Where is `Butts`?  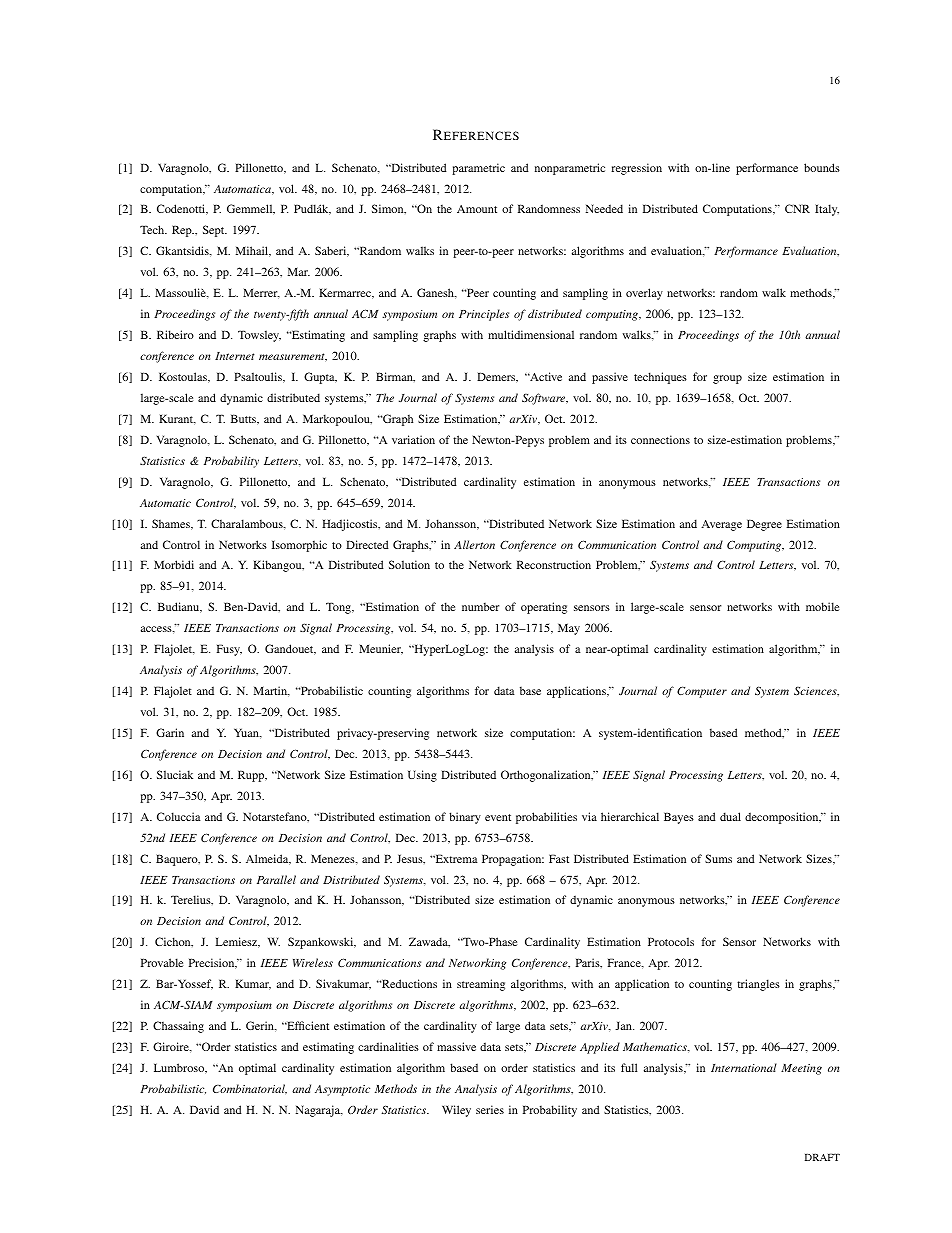
Butts is located at coordinates (244, 418).
